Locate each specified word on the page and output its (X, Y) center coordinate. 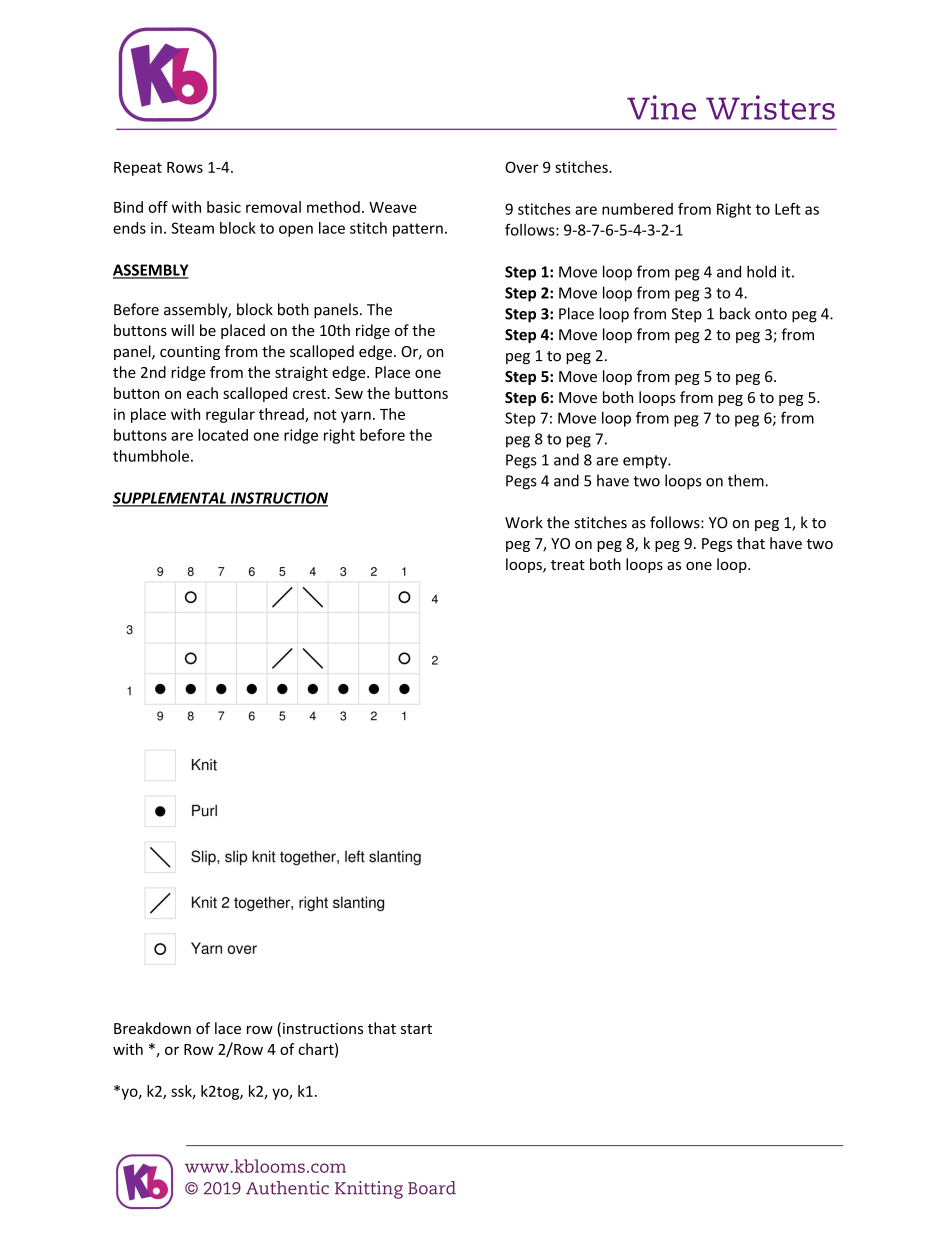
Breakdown (152, 1028)
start (416, 1029)
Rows (185, 167)
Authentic (287, 1188)
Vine (661, 107)
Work (524, 522)
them (747, 480)
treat (568, 565)
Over (521, 167)
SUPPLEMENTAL (170, 499)
